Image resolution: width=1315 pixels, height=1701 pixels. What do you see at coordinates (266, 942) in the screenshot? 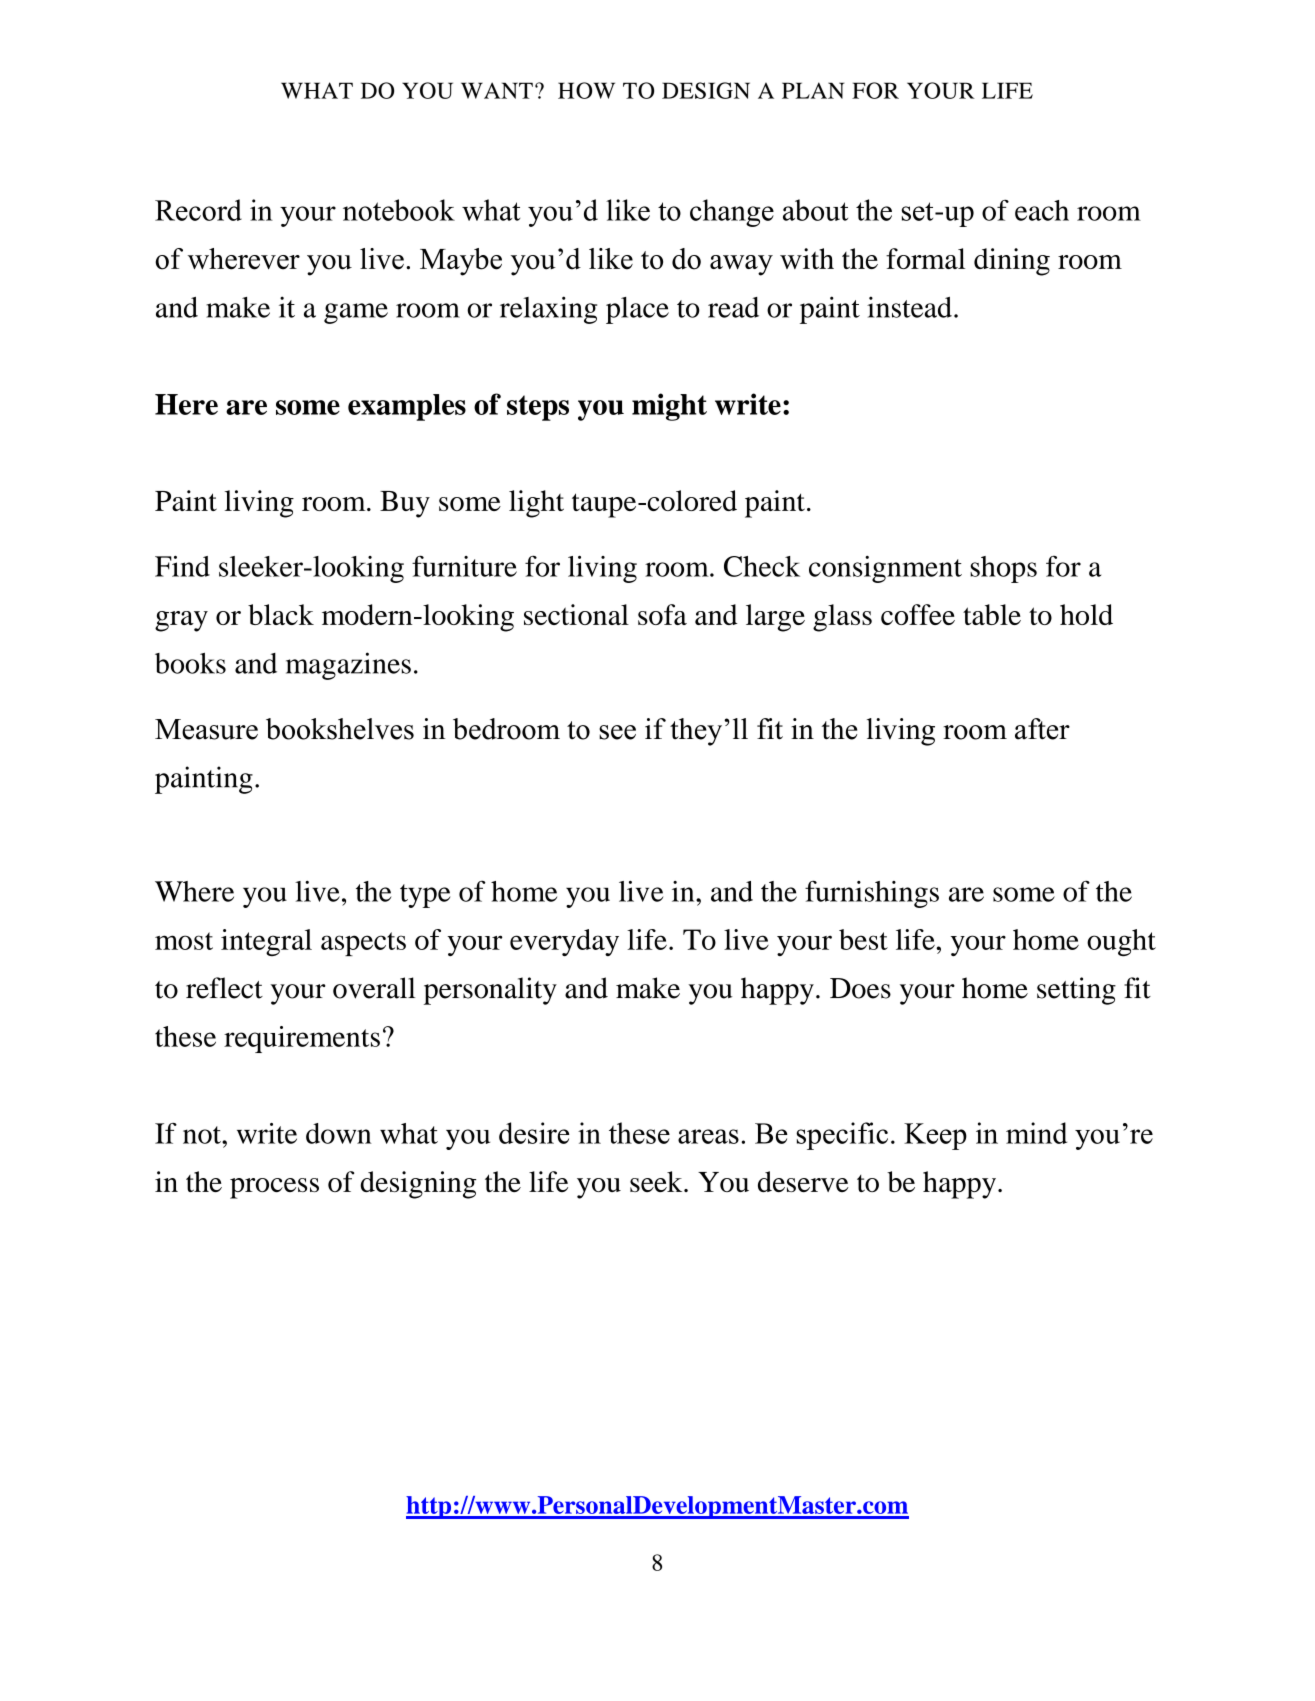
I see `integral` at bounding box center [266, 942].
